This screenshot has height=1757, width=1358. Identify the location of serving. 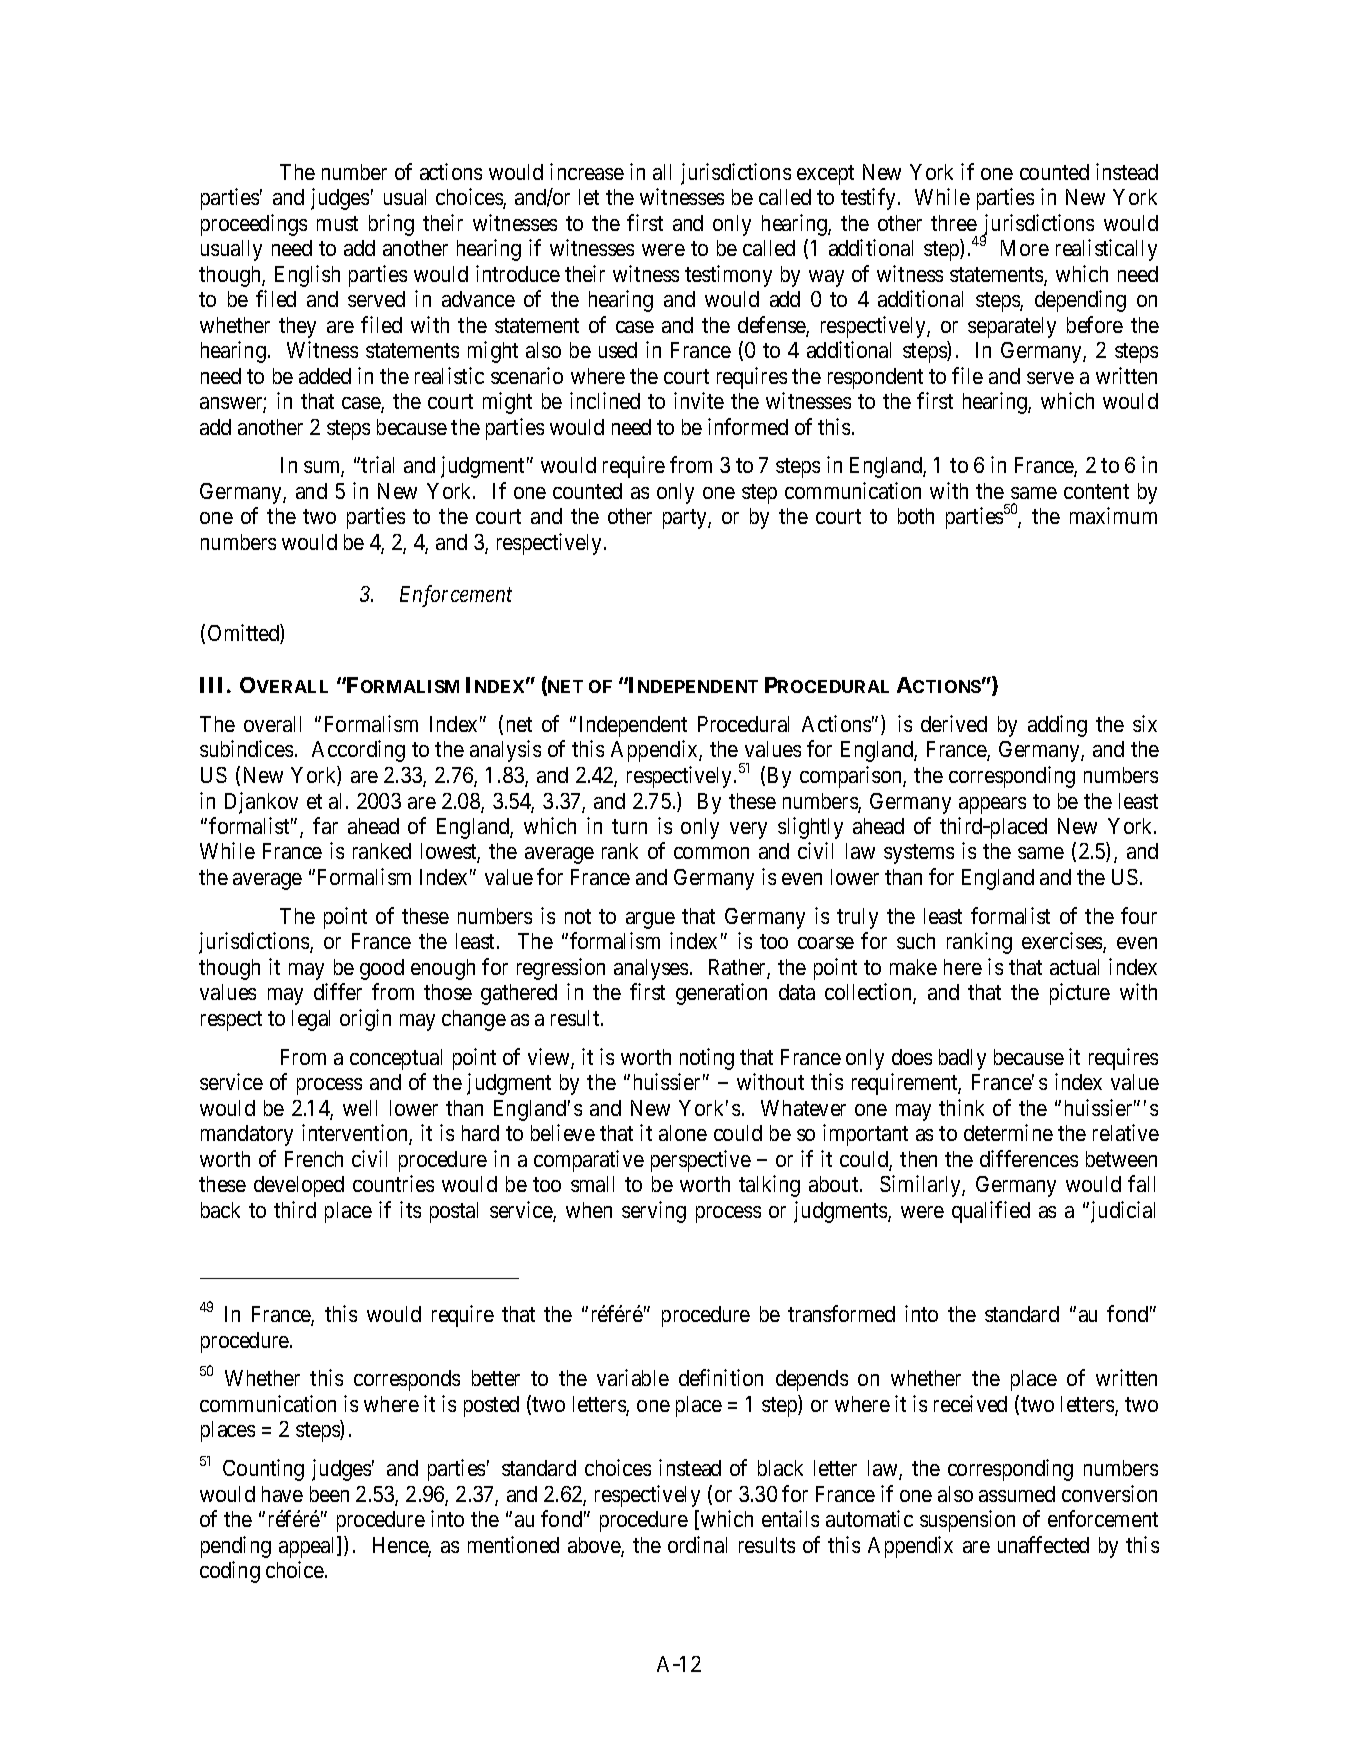
(654, 1212).
